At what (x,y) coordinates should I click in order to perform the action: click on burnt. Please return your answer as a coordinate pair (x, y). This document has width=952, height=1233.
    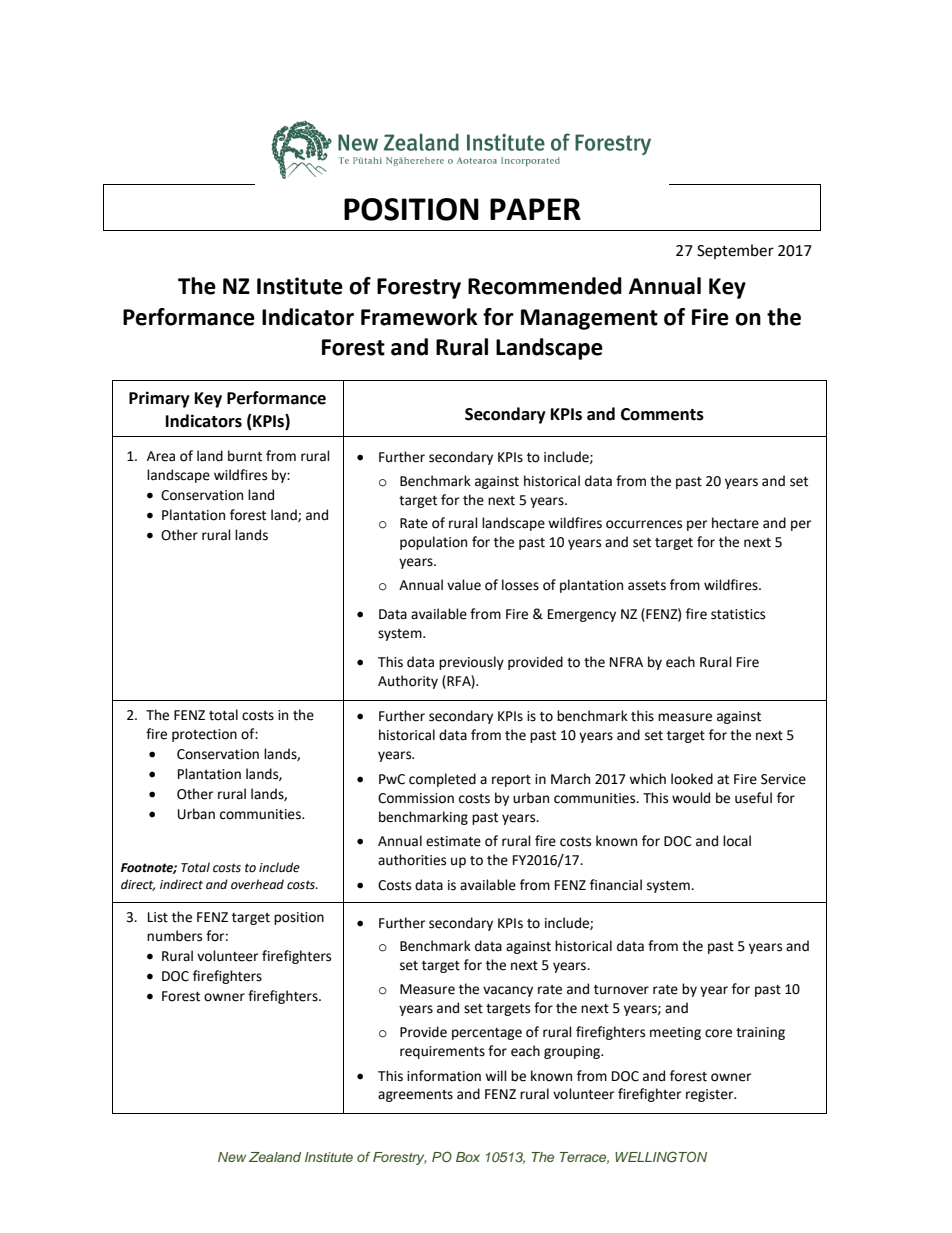
    Looking at the image, I should click on (245, 456).
